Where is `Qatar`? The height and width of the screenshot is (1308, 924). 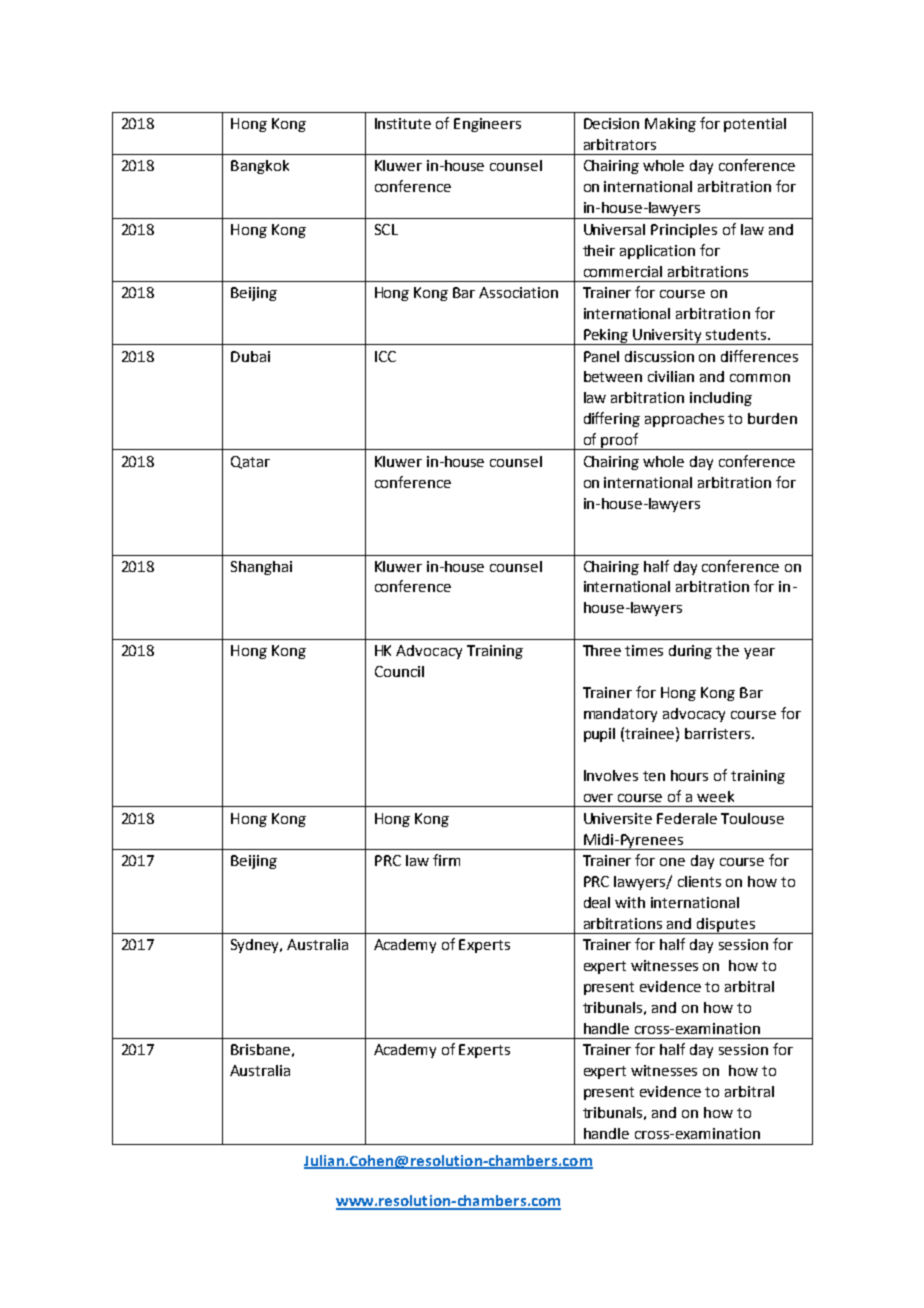
Qatar is located at coordinates (250, 462).
